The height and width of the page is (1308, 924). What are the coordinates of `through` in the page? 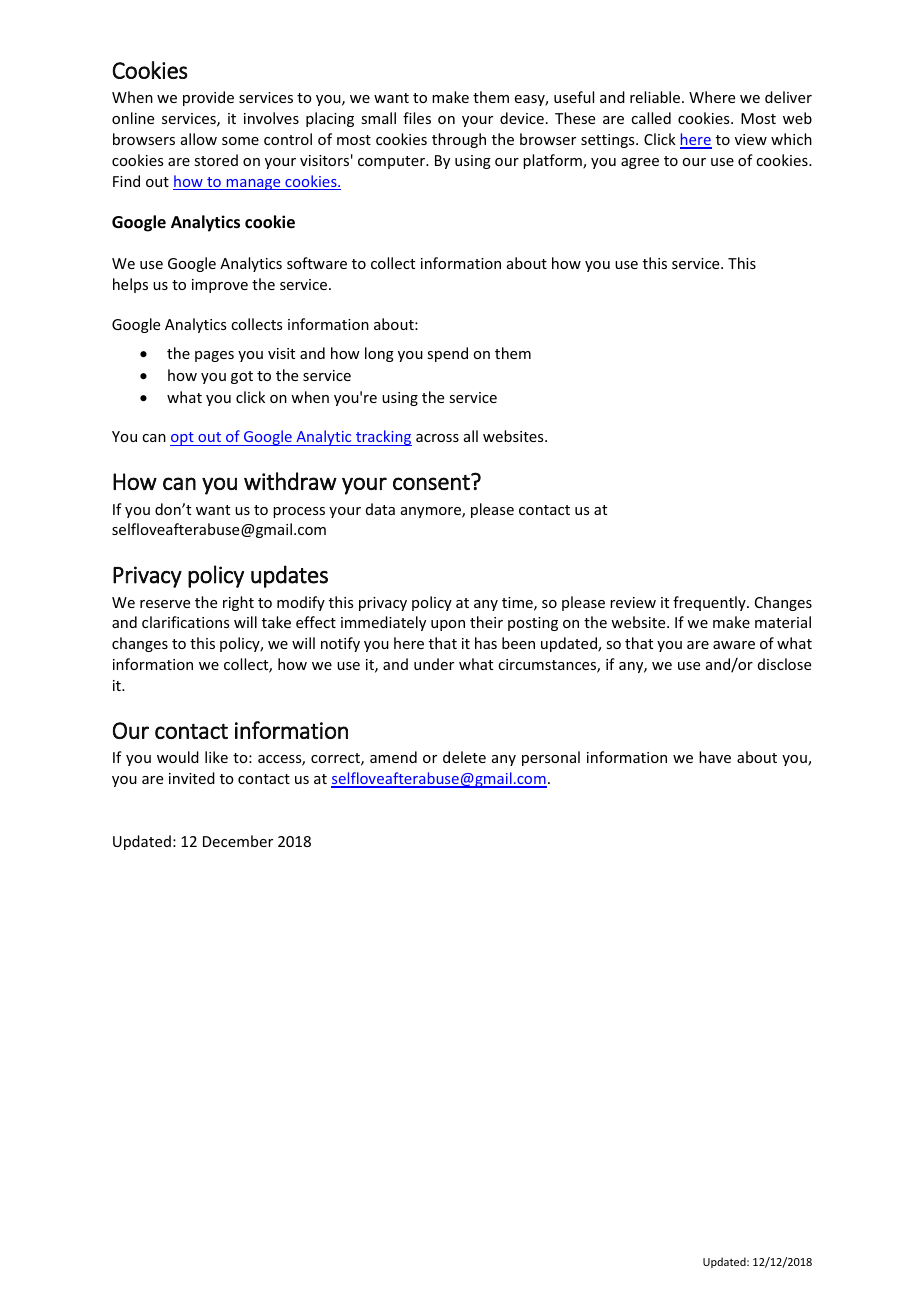 It's located at (459, 140).
